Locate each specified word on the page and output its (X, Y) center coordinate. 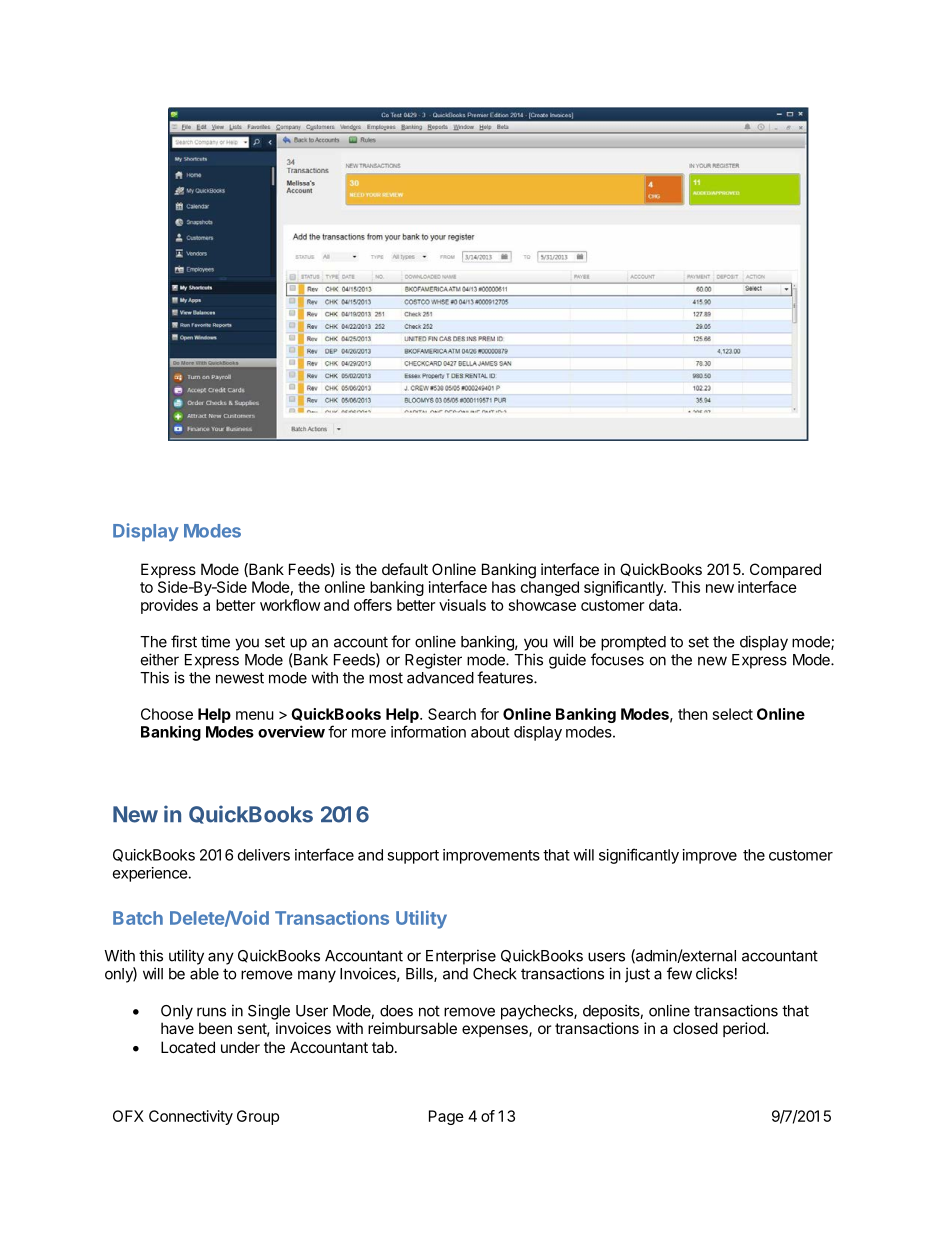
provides (169, 606)
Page (446, 1117)
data (664, 605)
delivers (264, 855)
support (413, 857)
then (693, 714)
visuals (462, 605)
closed (695, 1028)
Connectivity (191, 1117)
